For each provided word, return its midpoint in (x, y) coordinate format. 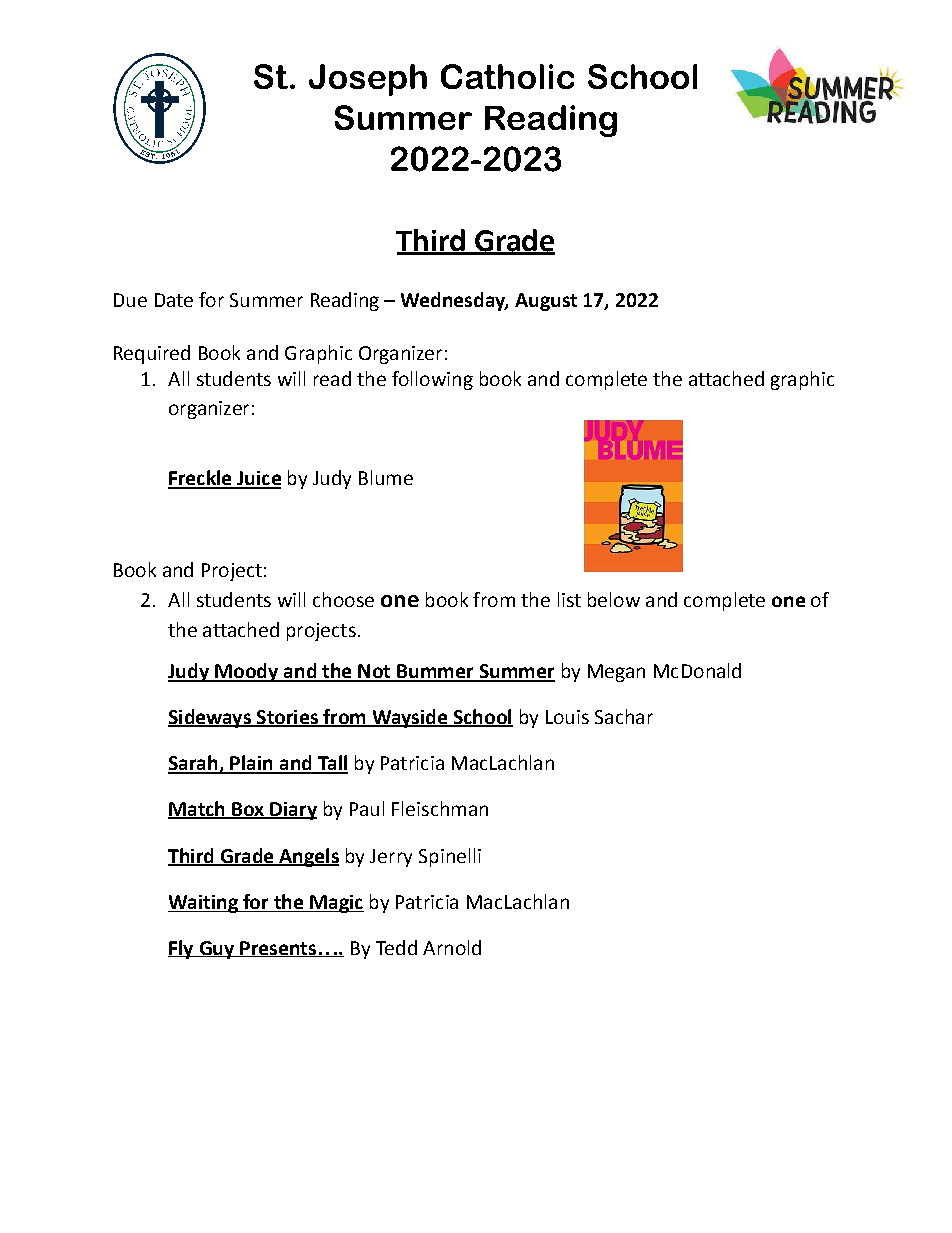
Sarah (194, 764)
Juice (258, 479)
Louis (567, 717)
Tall (332, 764)
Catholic (507, 76)
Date (174, 300)
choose (343, 599)
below (614, 599)
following (432, 380)
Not (374, 672)
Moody (246, 672)
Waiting (204, 904)
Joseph (368, 80)
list (569, 599)
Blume (386, 477)
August (546, 302)
